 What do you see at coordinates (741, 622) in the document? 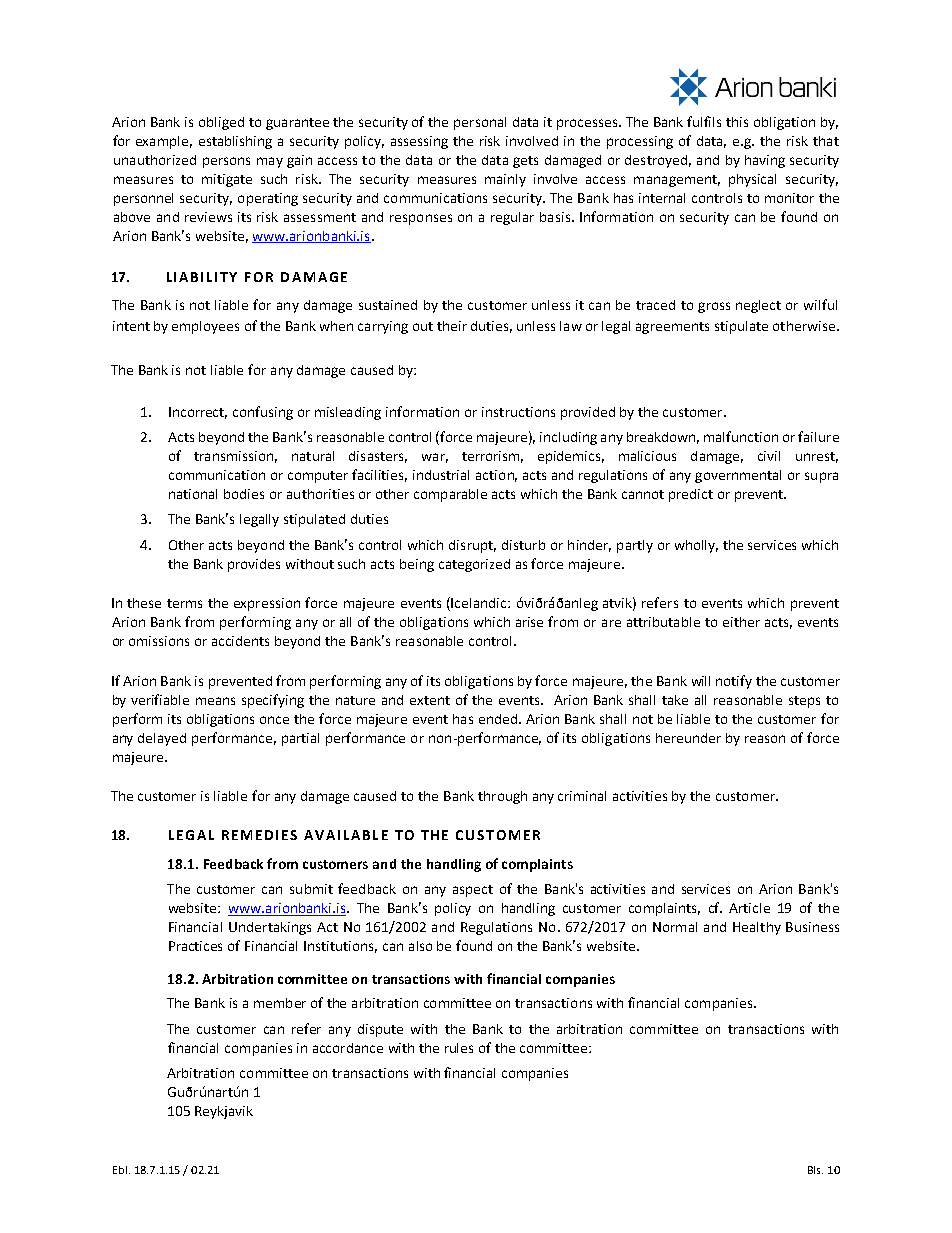
I see `either` at bounding box center [741, 622].
